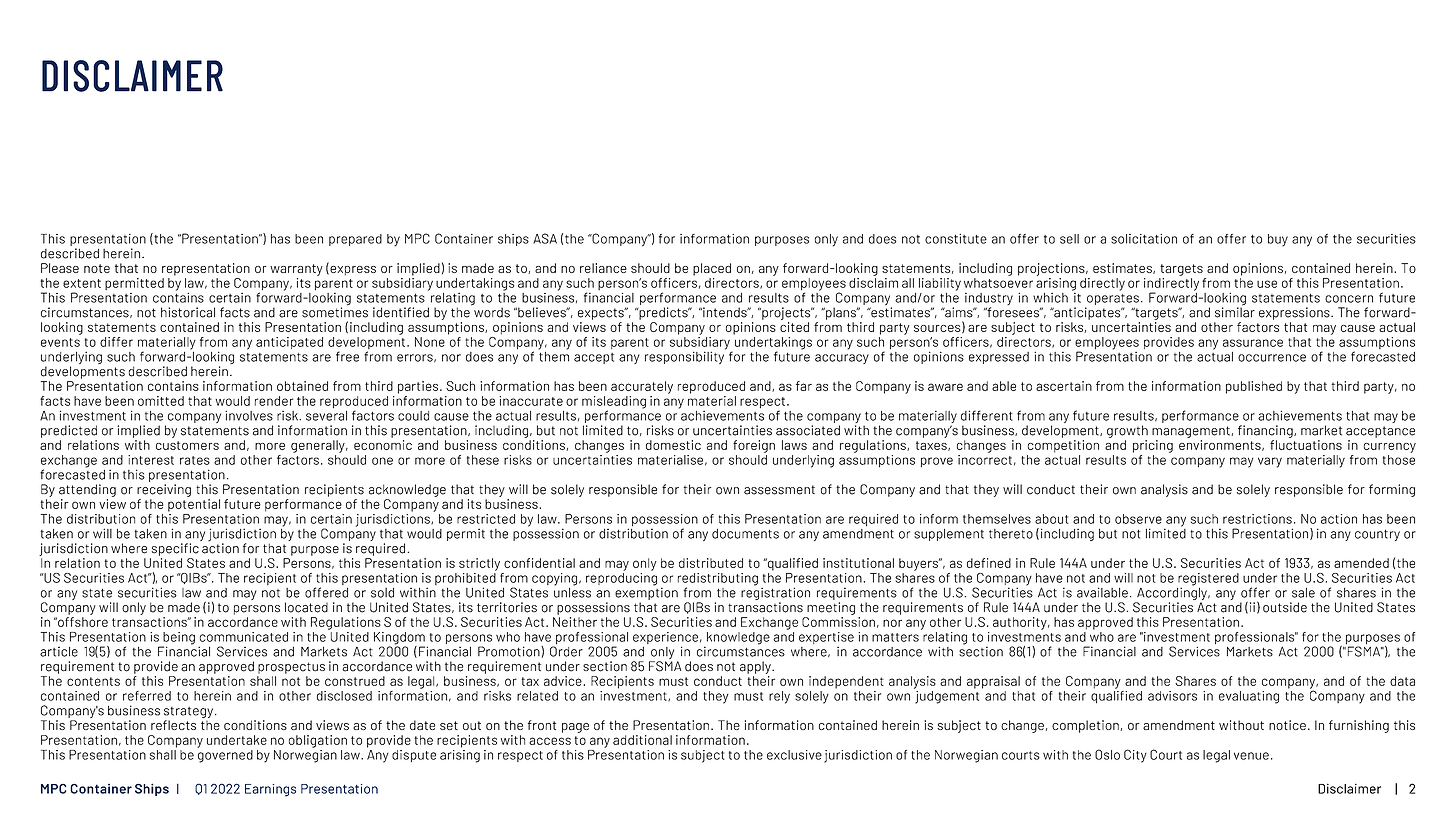  Describe the element at coordinates (302, 386) in the page. I see `obtained` at that location.
